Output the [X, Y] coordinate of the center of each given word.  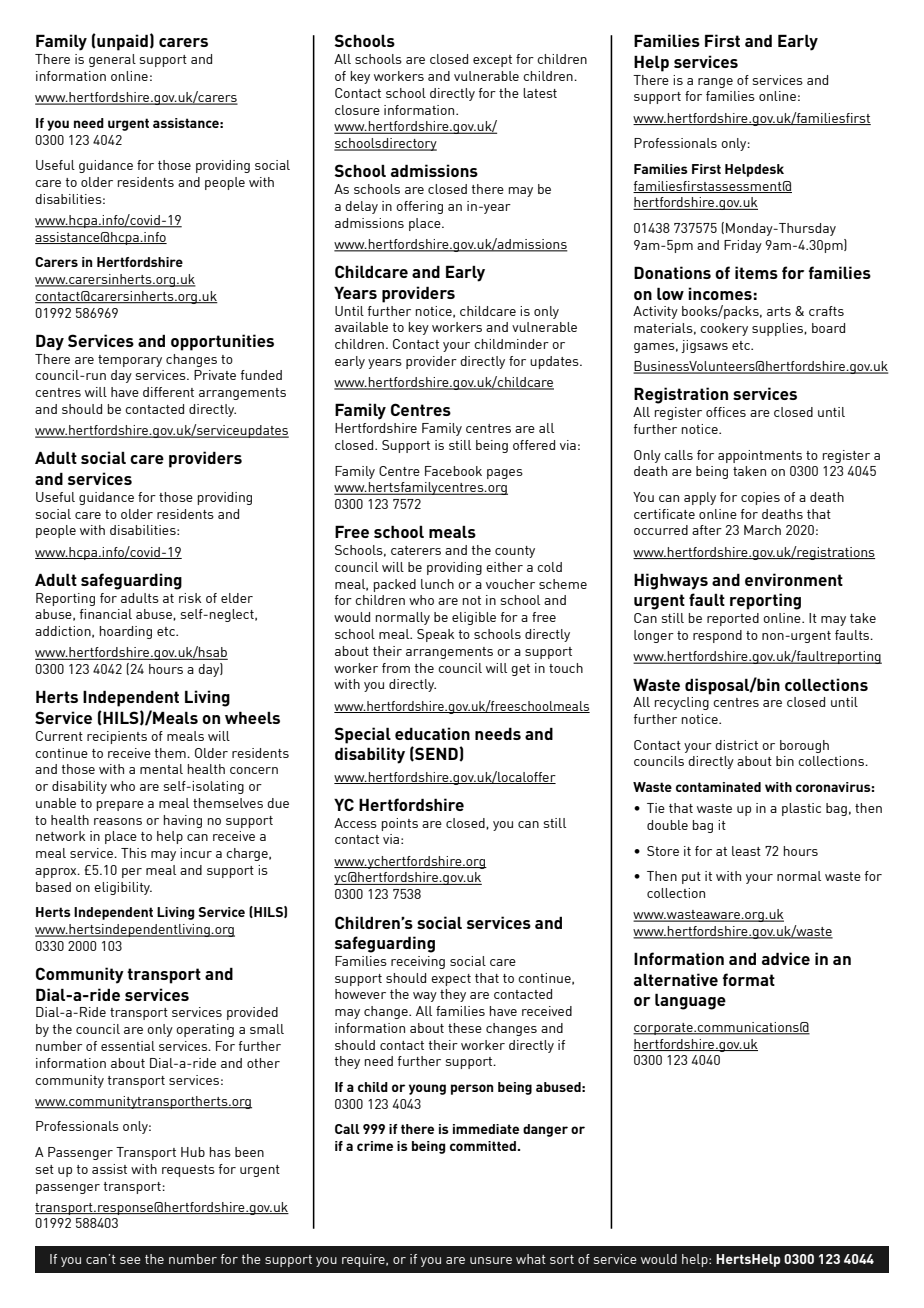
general [112, 60]
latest [540, 93]
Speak [436, 635]
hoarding [126, 632]
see [130, 1260]
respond [717, 636]
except [492, 61]
